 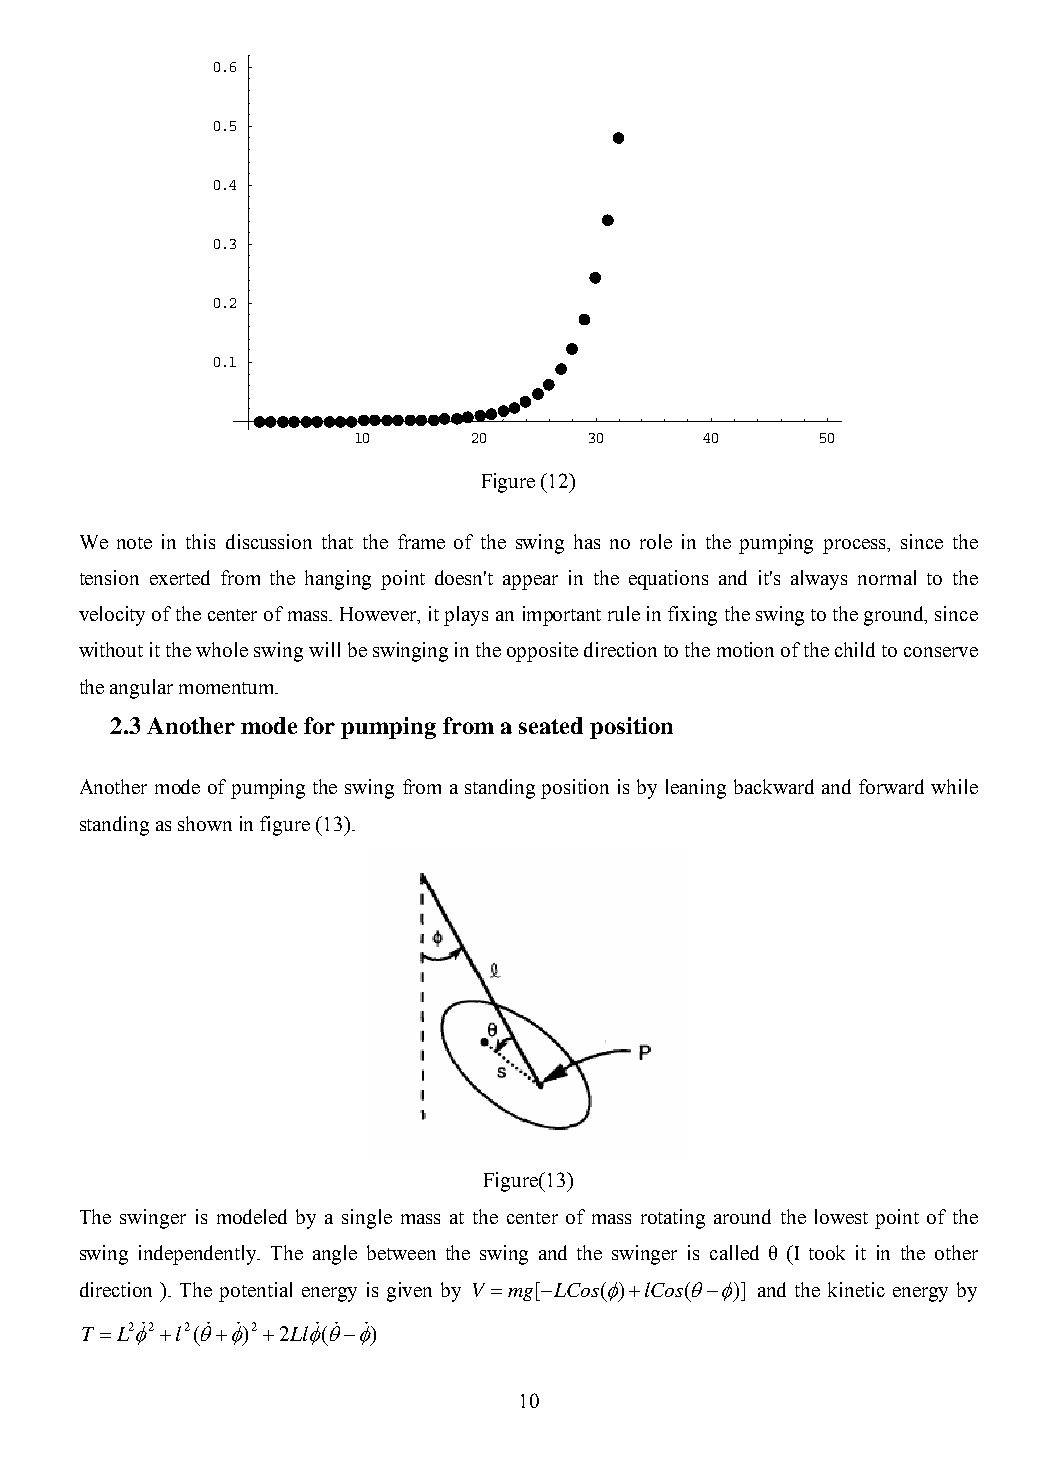 I want to click on shown, so click(x=205, y=823).
